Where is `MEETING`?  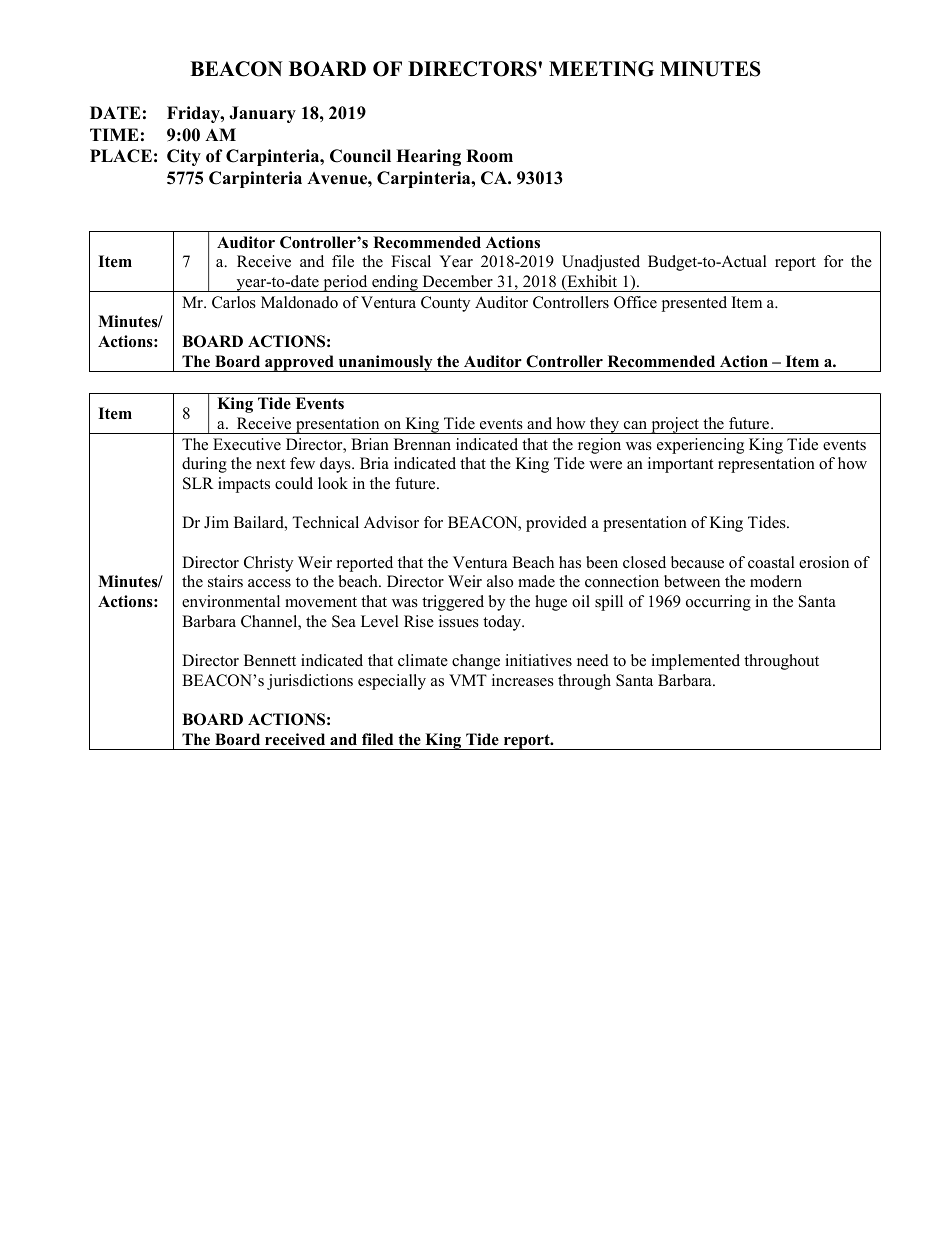 MEETING is located at coordinates (601, 69).
